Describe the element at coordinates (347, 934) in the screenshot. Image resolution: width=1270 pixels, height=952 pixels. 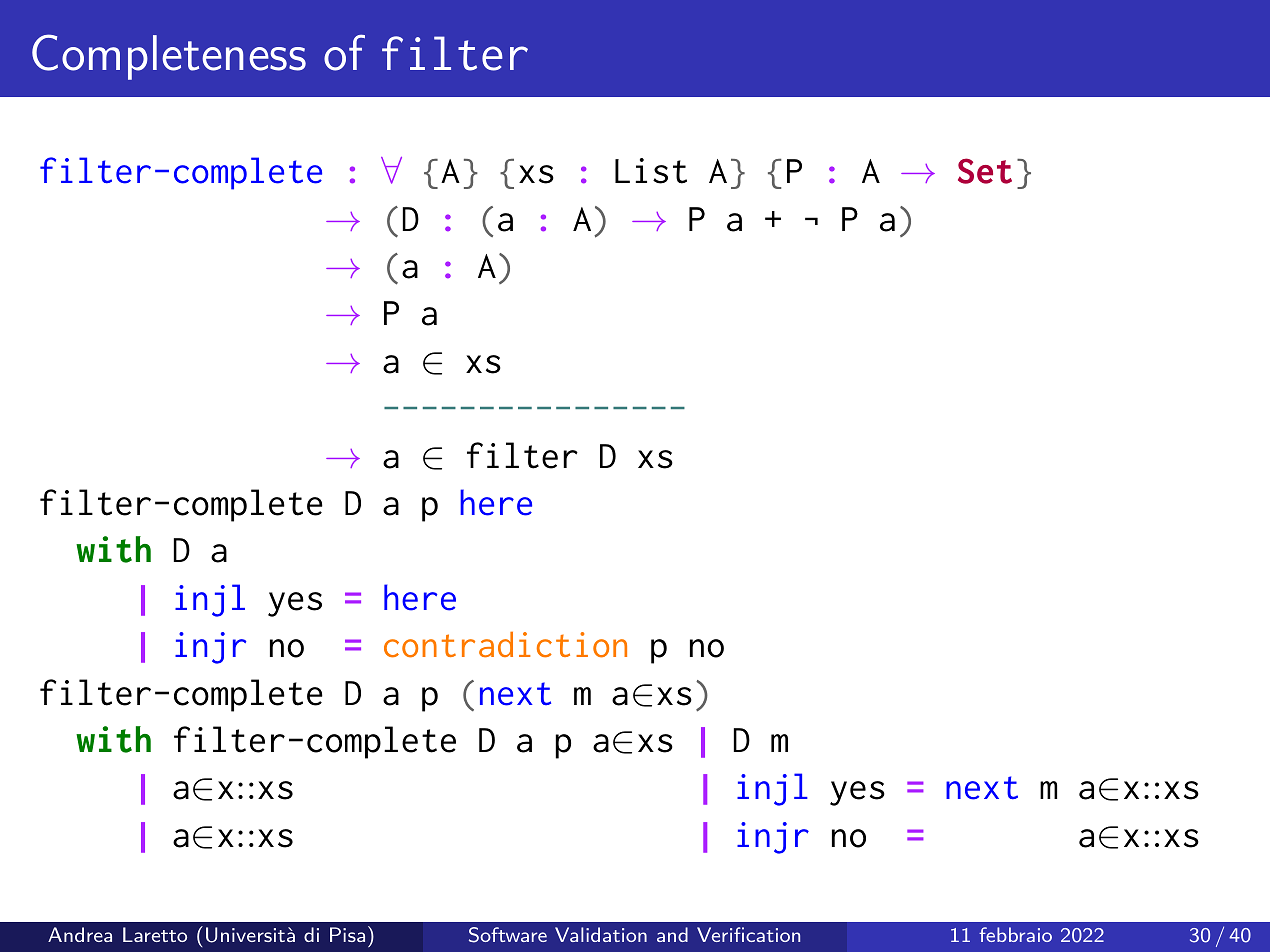
I see `Pisa` at that location.
